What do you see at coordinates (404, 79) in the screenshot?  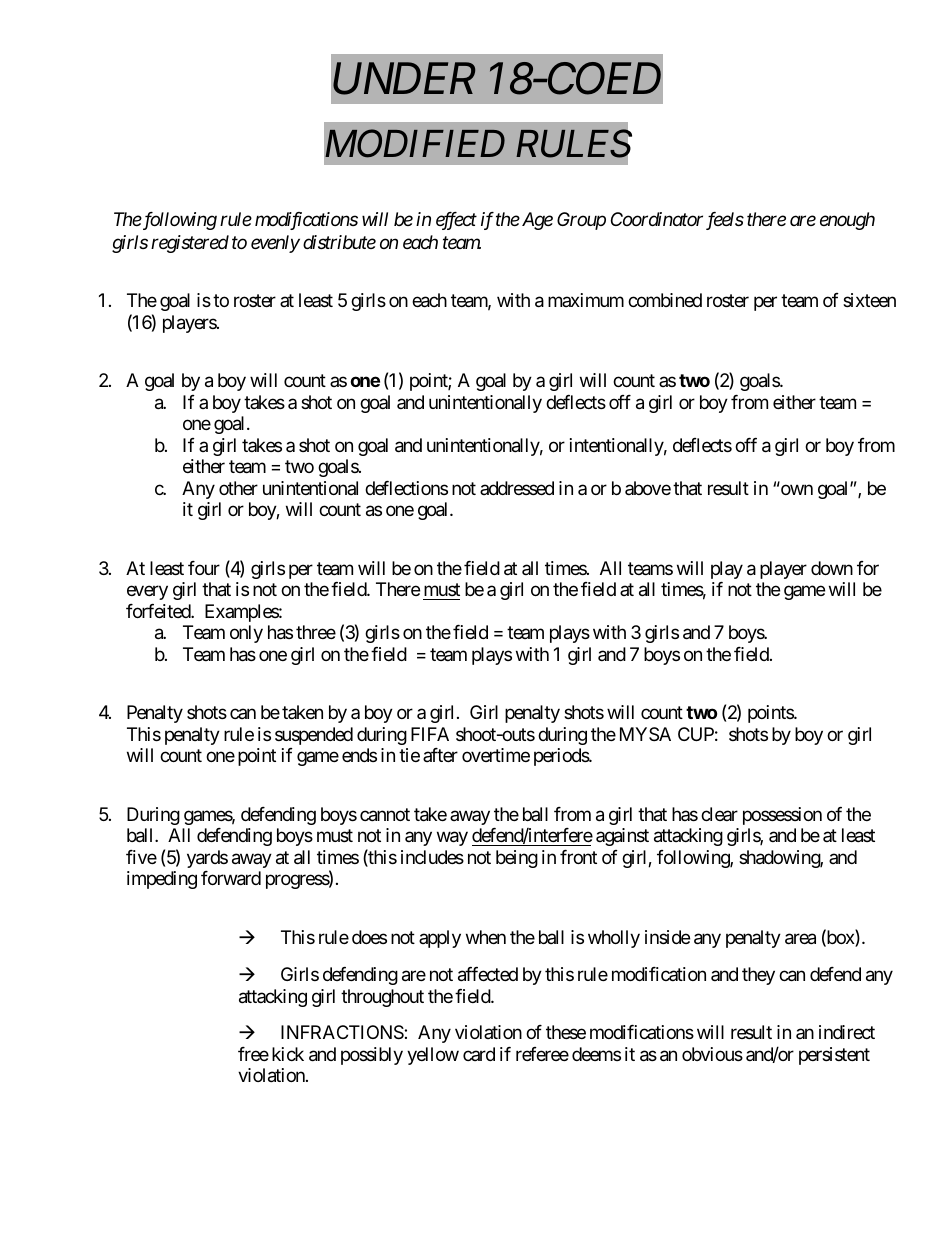 I see `UNDER` at bounding box center [404, 79].
